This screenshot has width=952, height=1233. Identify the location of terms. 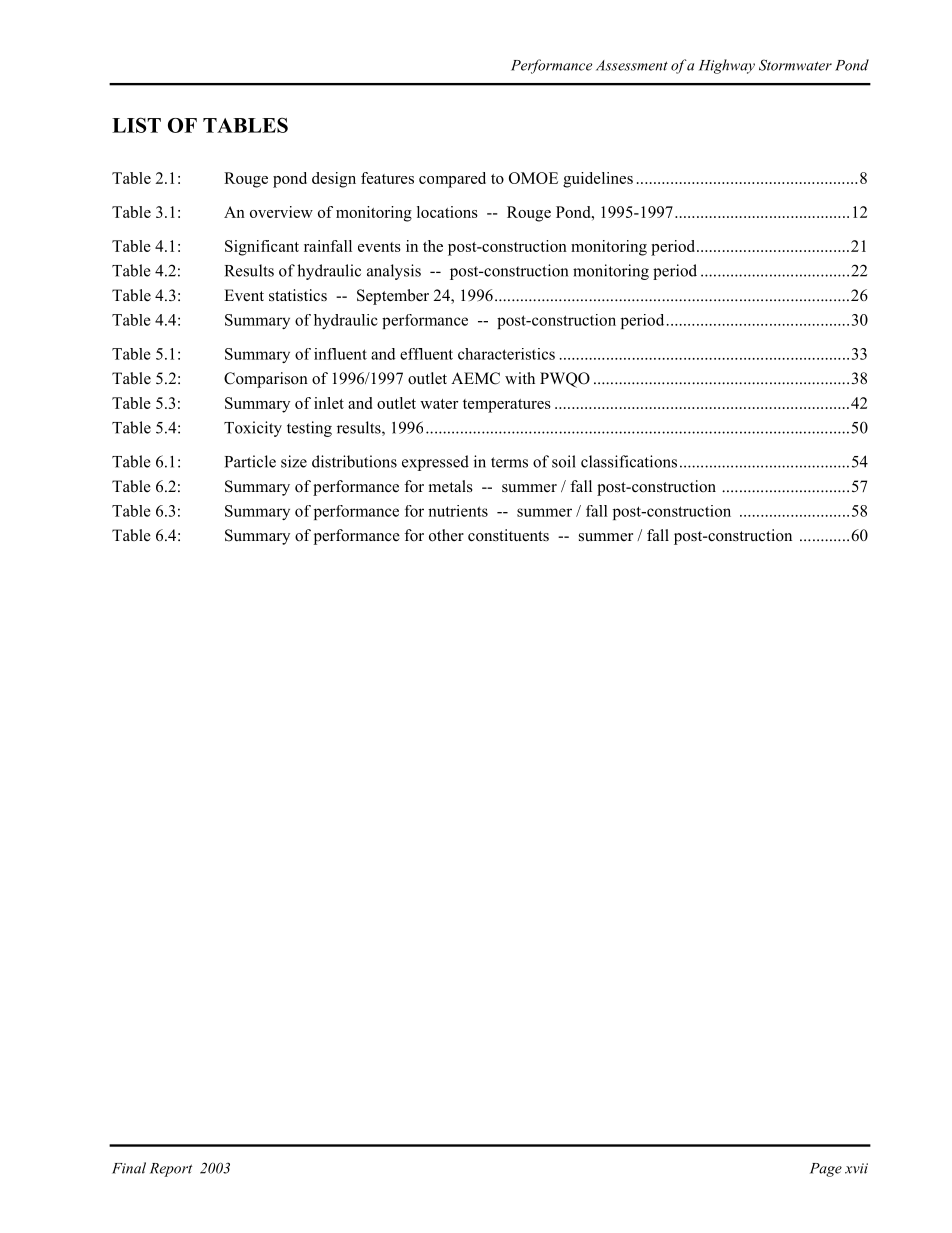
(509, 462).
